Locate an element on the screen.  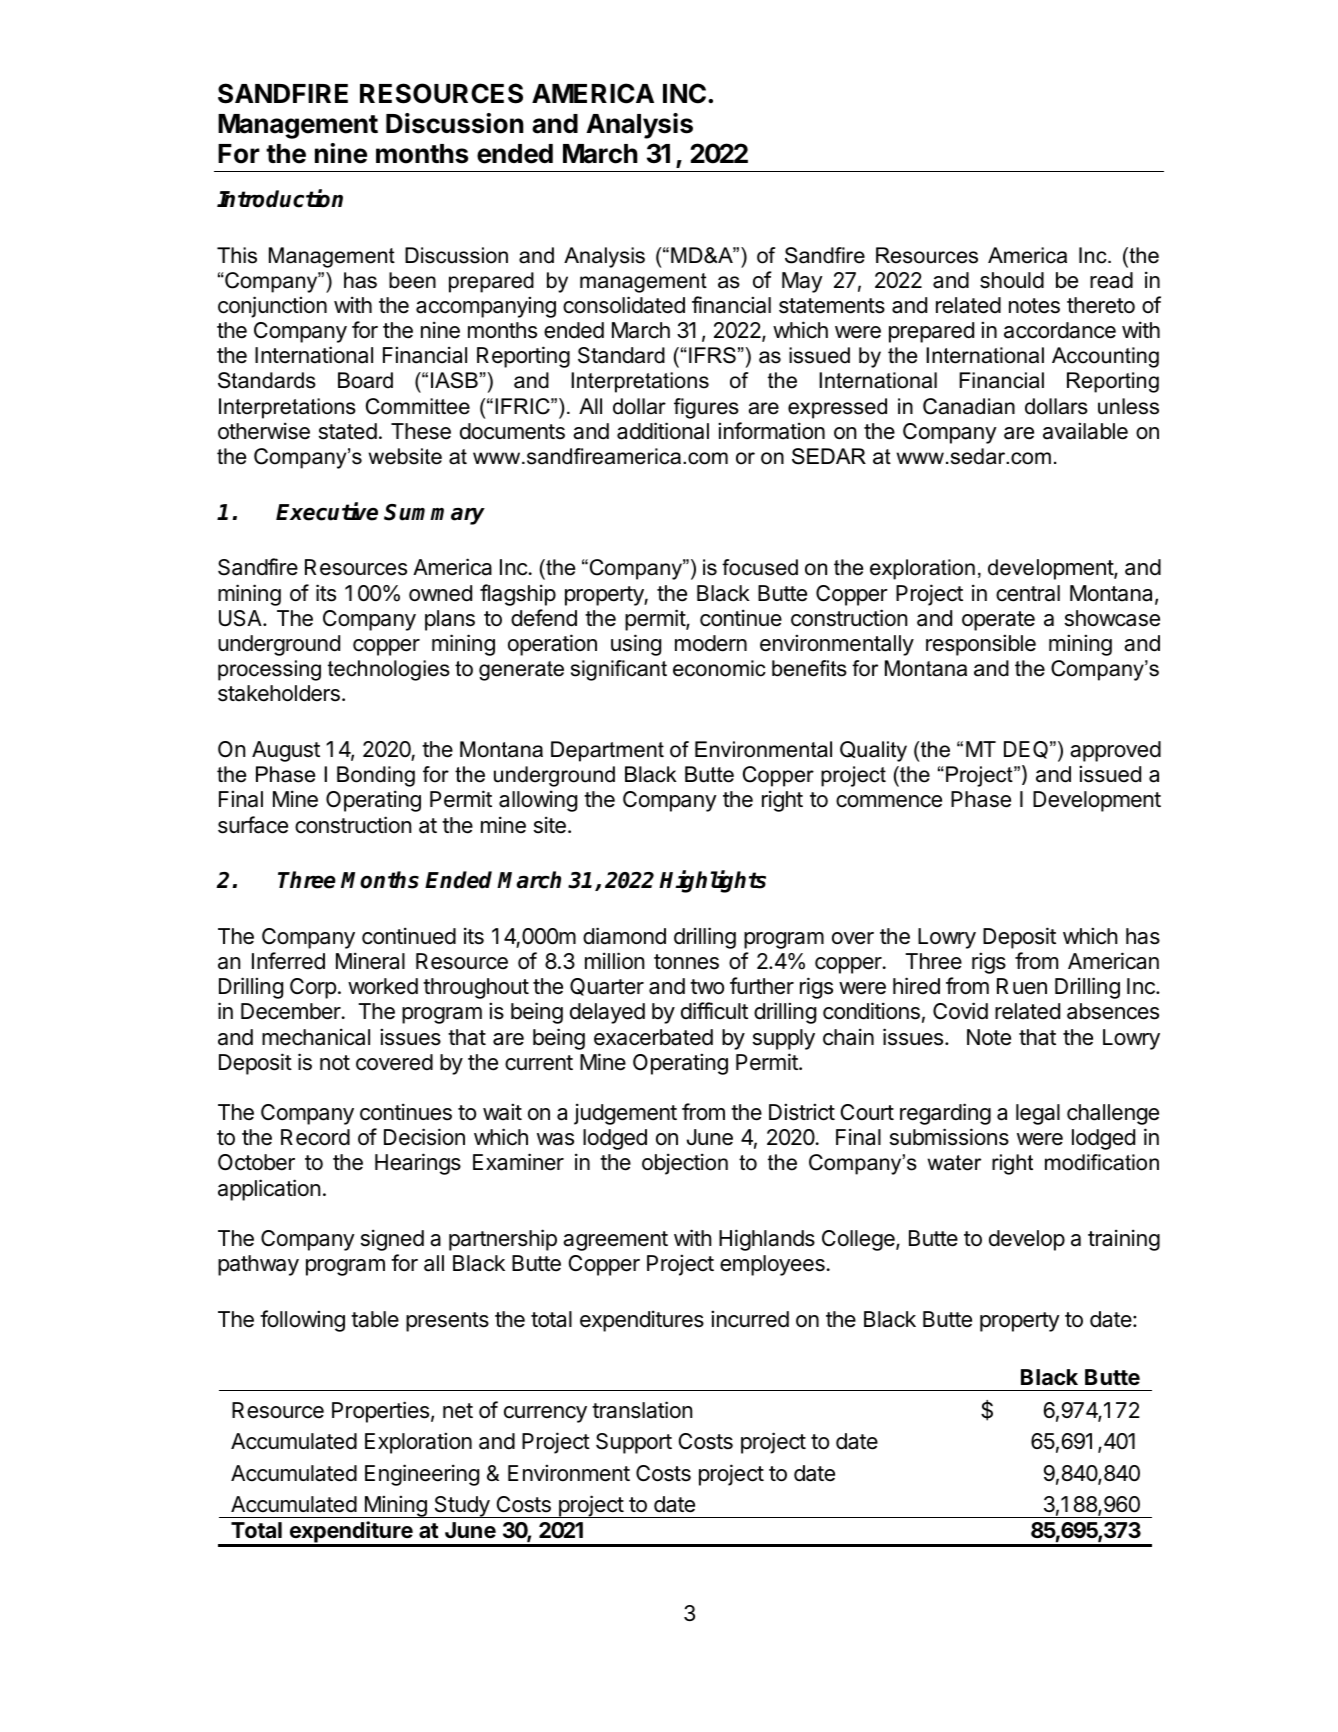
surface is located at coordinates (253, 825).
